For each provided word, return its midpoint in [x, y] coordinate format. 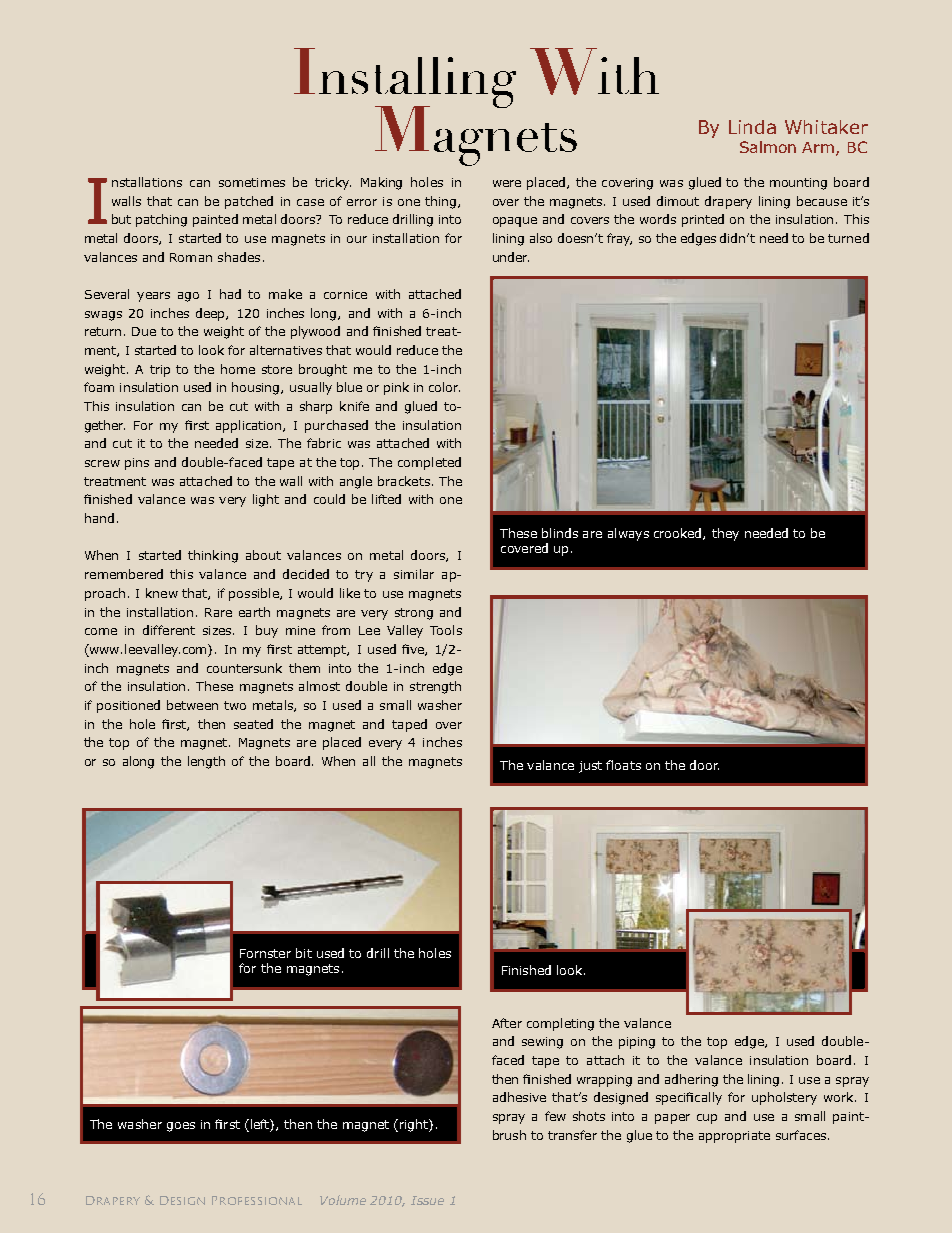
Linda [752, 127]
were [507, 183]
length [206, 762]
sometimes [252, 182]
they [725, 534]
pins [137, 464]
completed [429, 463]
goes [181, 1127]
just [590, 767]
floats [623, 765]
